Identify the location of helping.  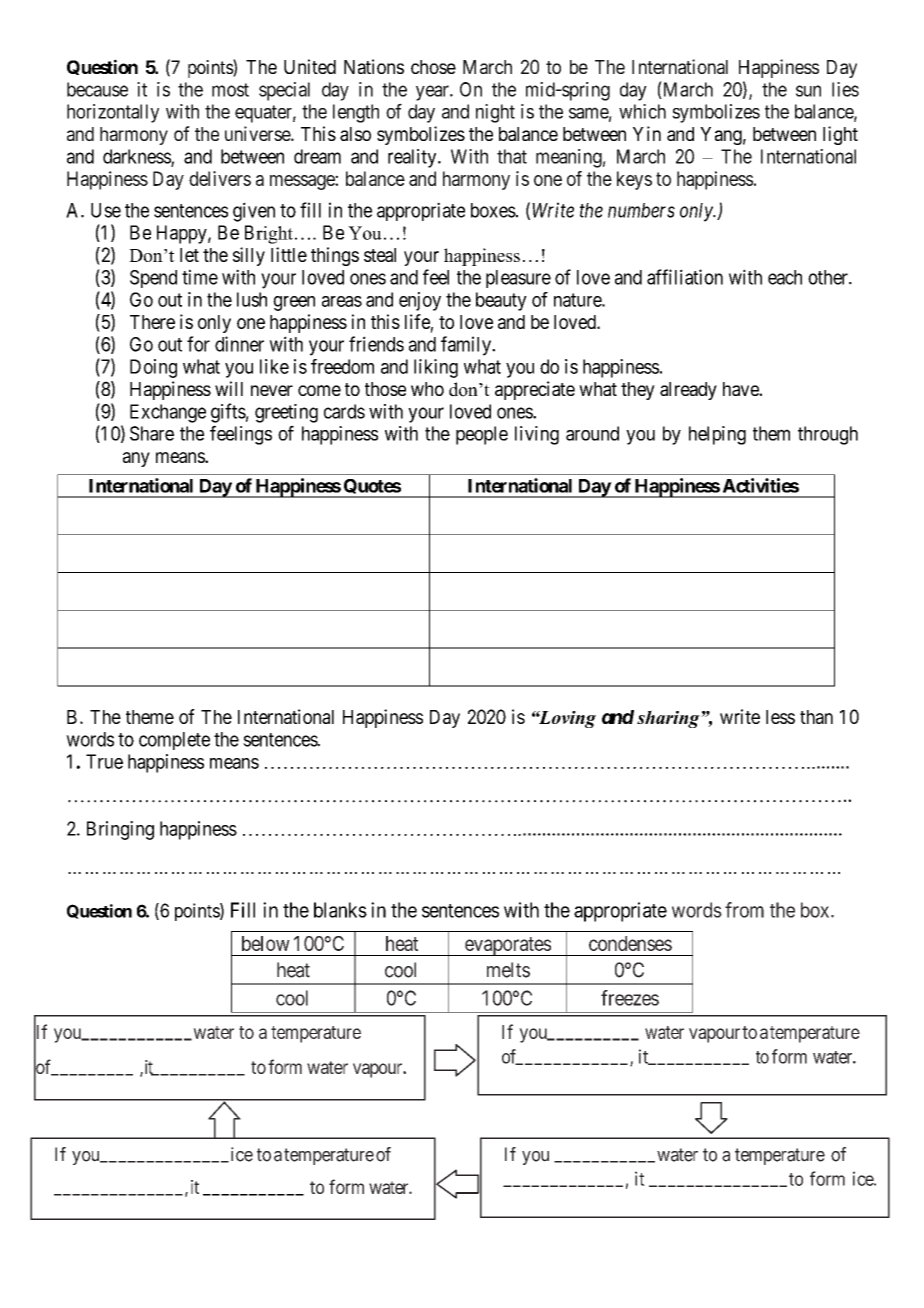
(717, 435).
